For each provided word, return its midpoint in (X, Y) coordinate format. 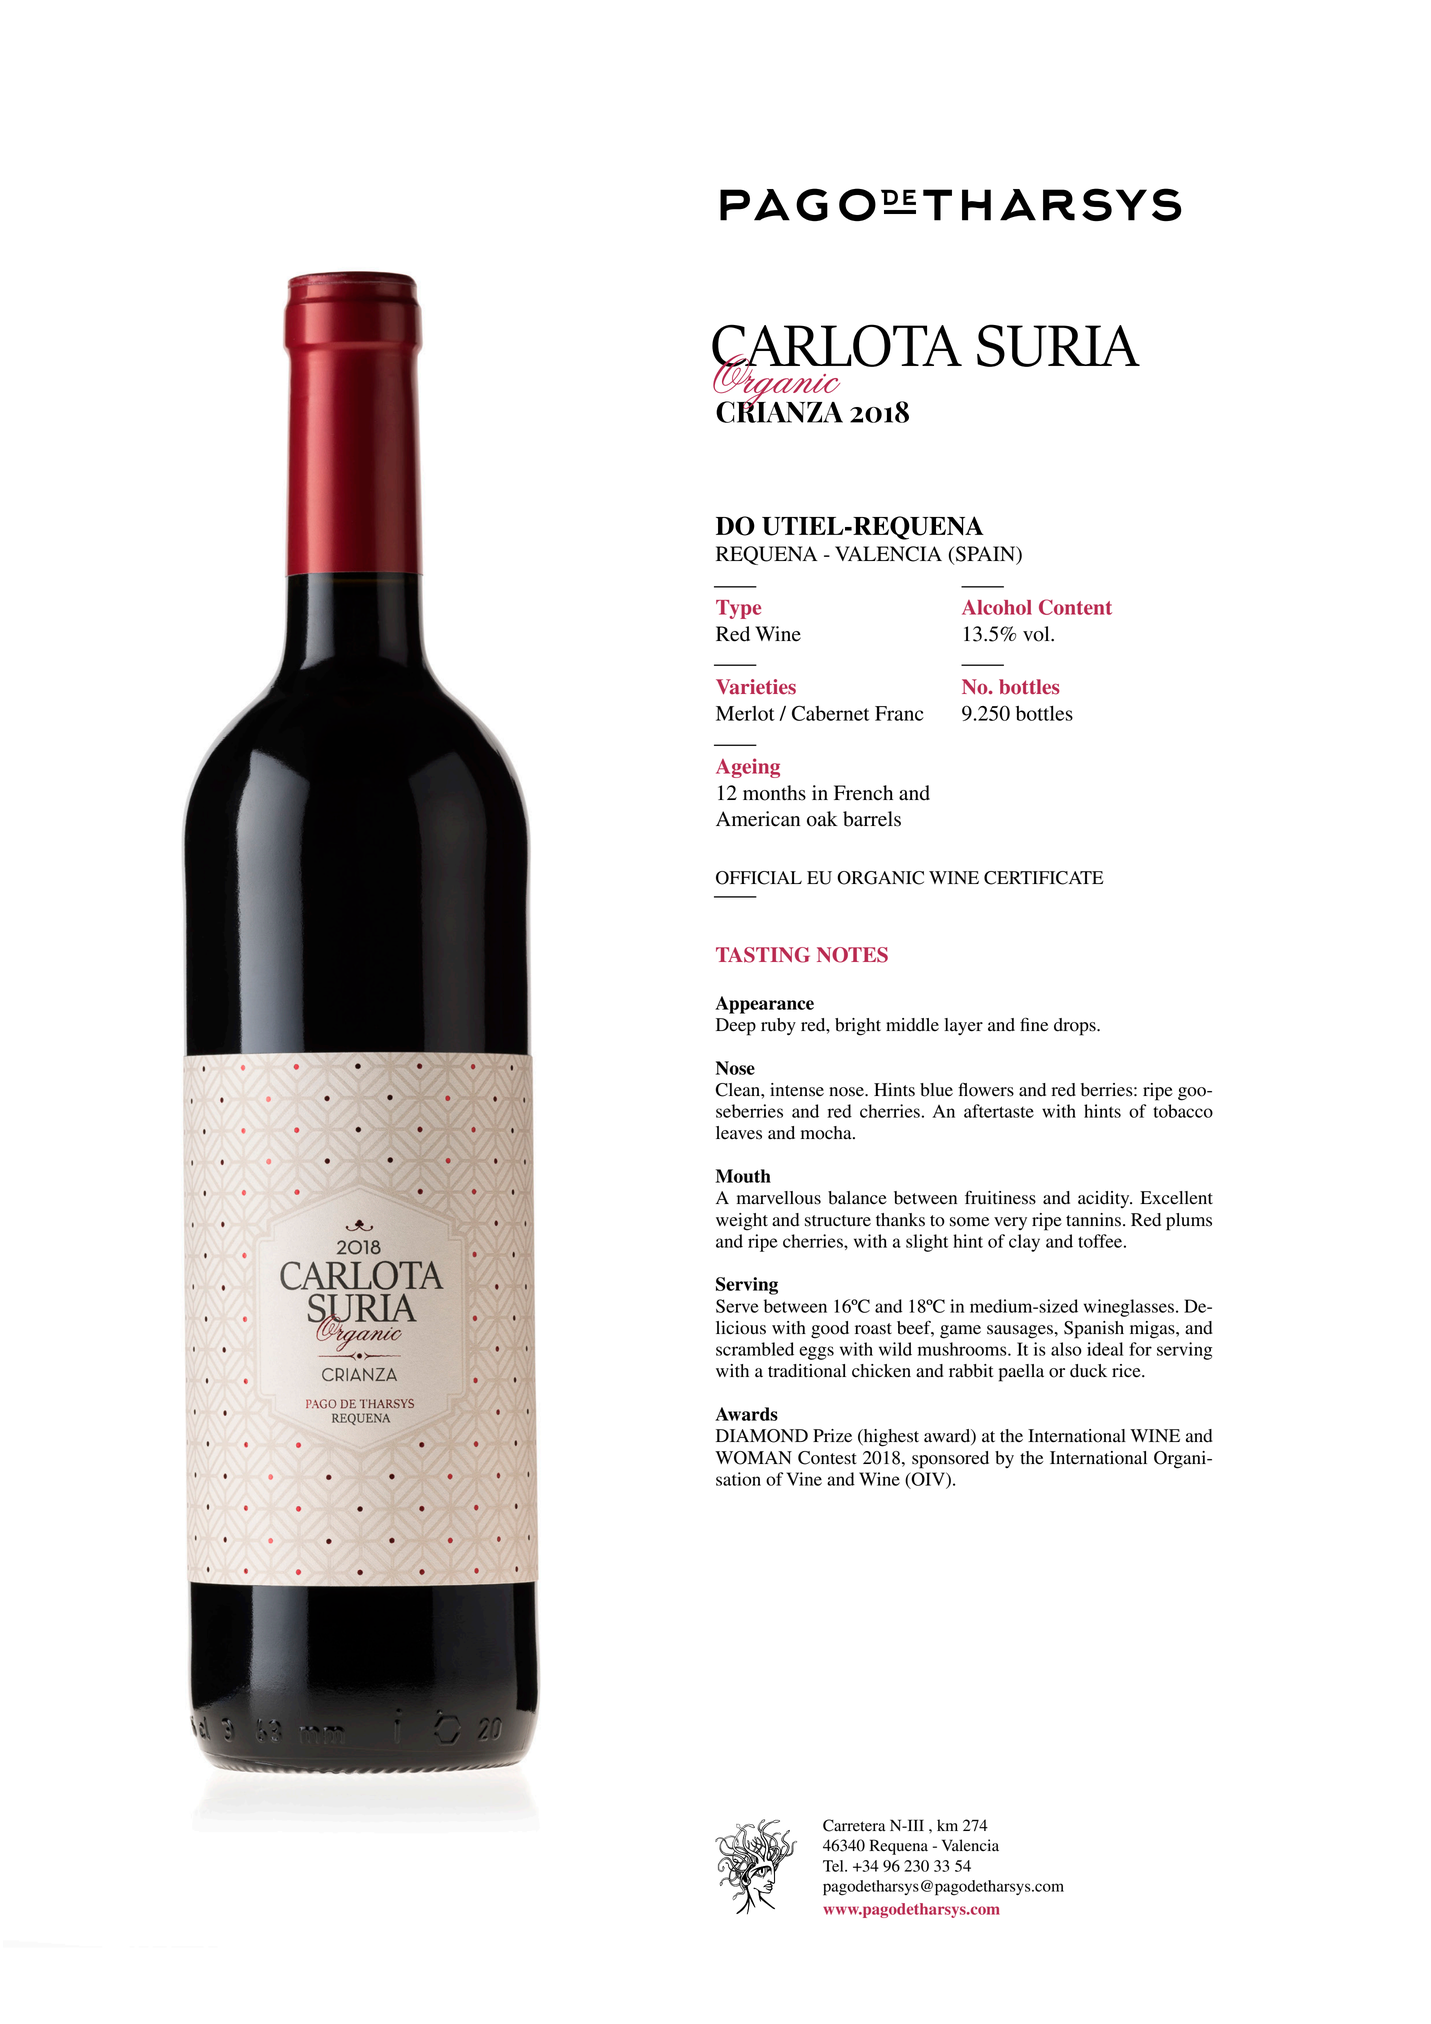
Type (738, 609)
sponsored (950, 1460)
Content (1075, 607)
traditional (807, 1371)
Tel (834, 1866)
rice (1127, 1371)
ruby (778, 1027)
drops (1076, 1027)
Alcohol (997, 607)
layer (963, 1026)
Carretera (854, 1825)
